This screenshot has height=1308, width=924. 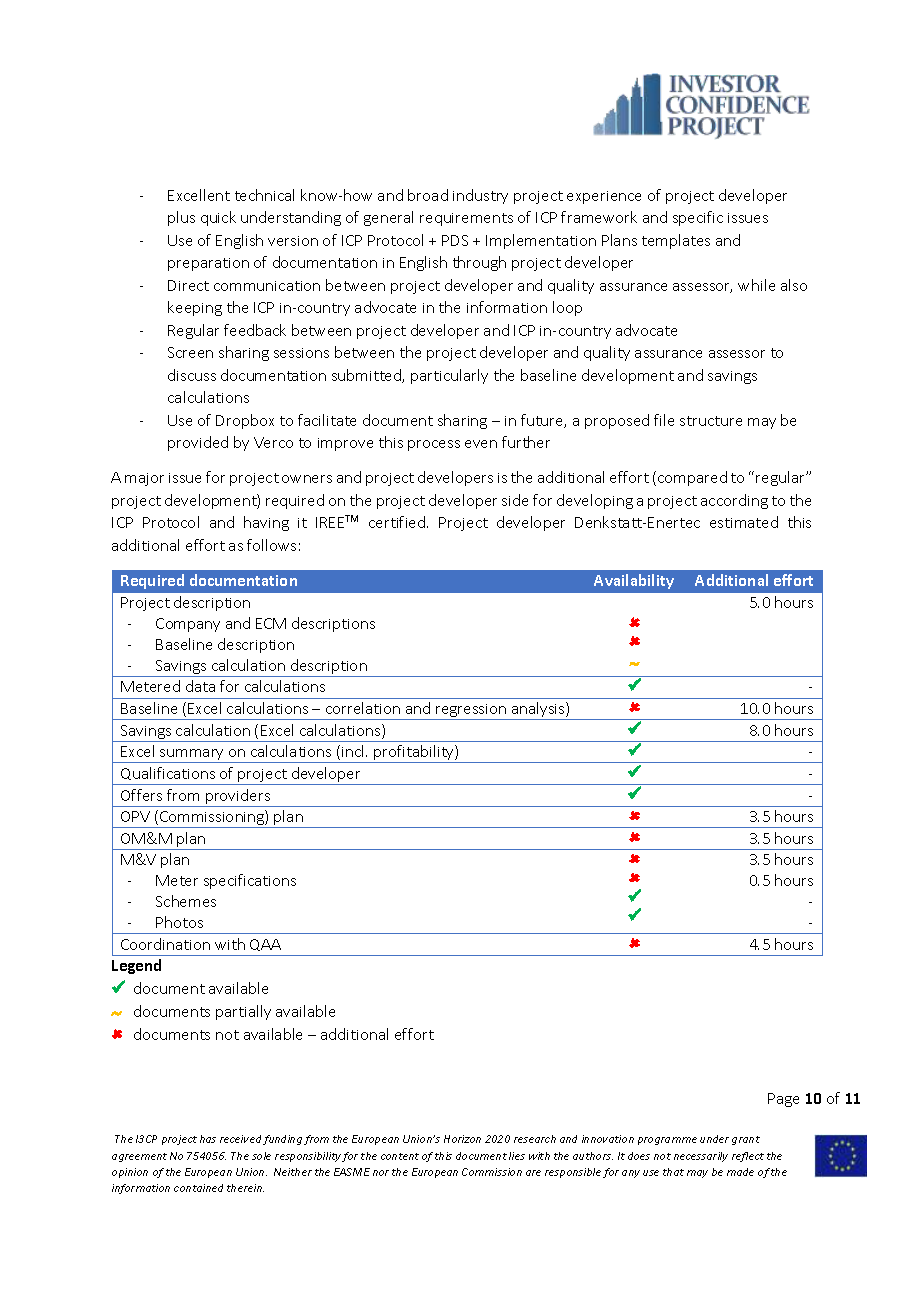 What do you see at coordinates (676, 241) in the screenshot?
I see `templates` at bounding box center [676, 241].
